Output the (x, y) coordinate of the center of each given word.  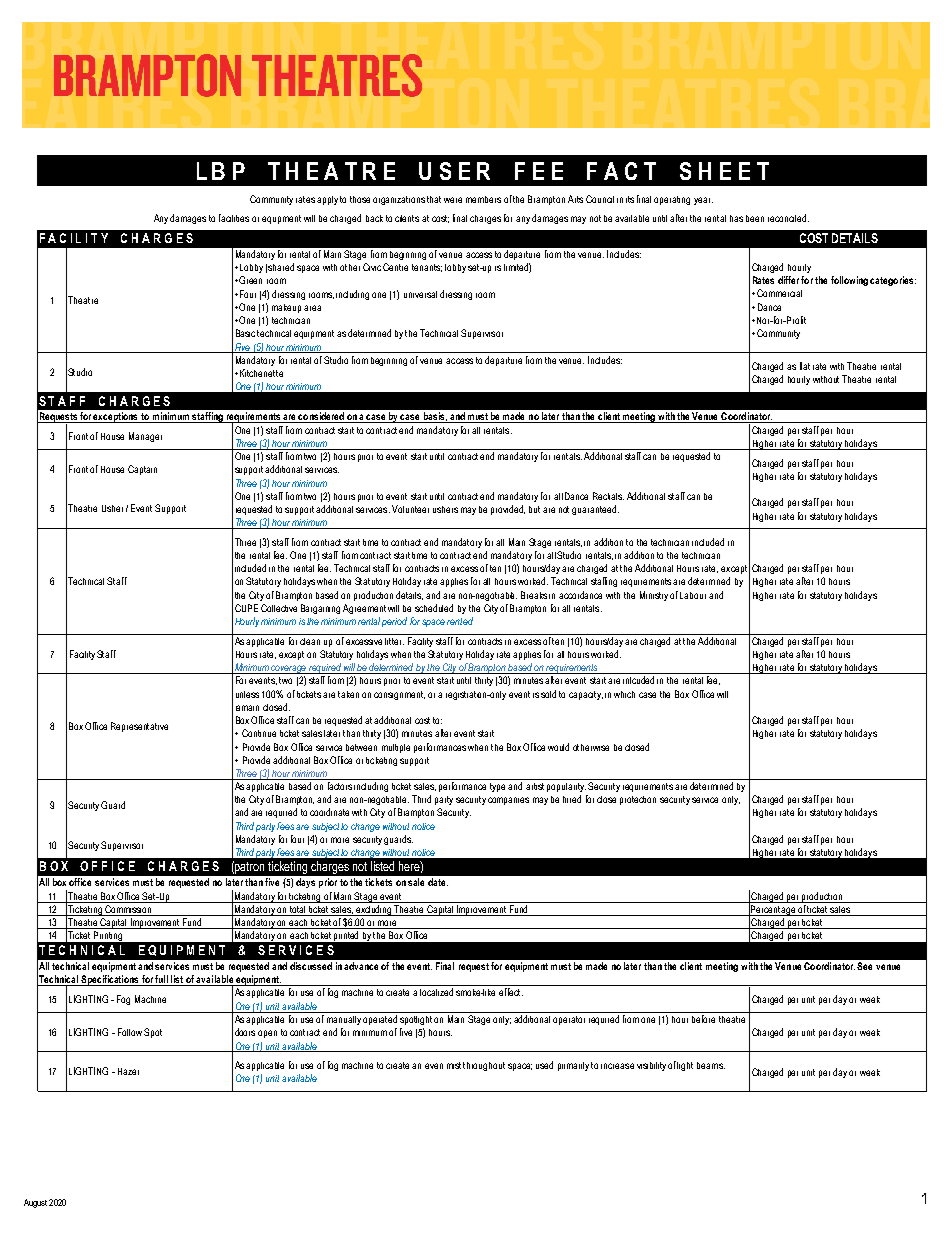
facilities (234, 218)
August (35, 1203)
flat (805, 366)
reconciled (788, 218)
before (703, 1019)
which (624, 694)
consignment (399, 695)
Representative (139, 727)
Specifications (110, 980)
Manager (145, 437)
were (453, 200)
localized (436, 992)
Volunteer (410, 509)
